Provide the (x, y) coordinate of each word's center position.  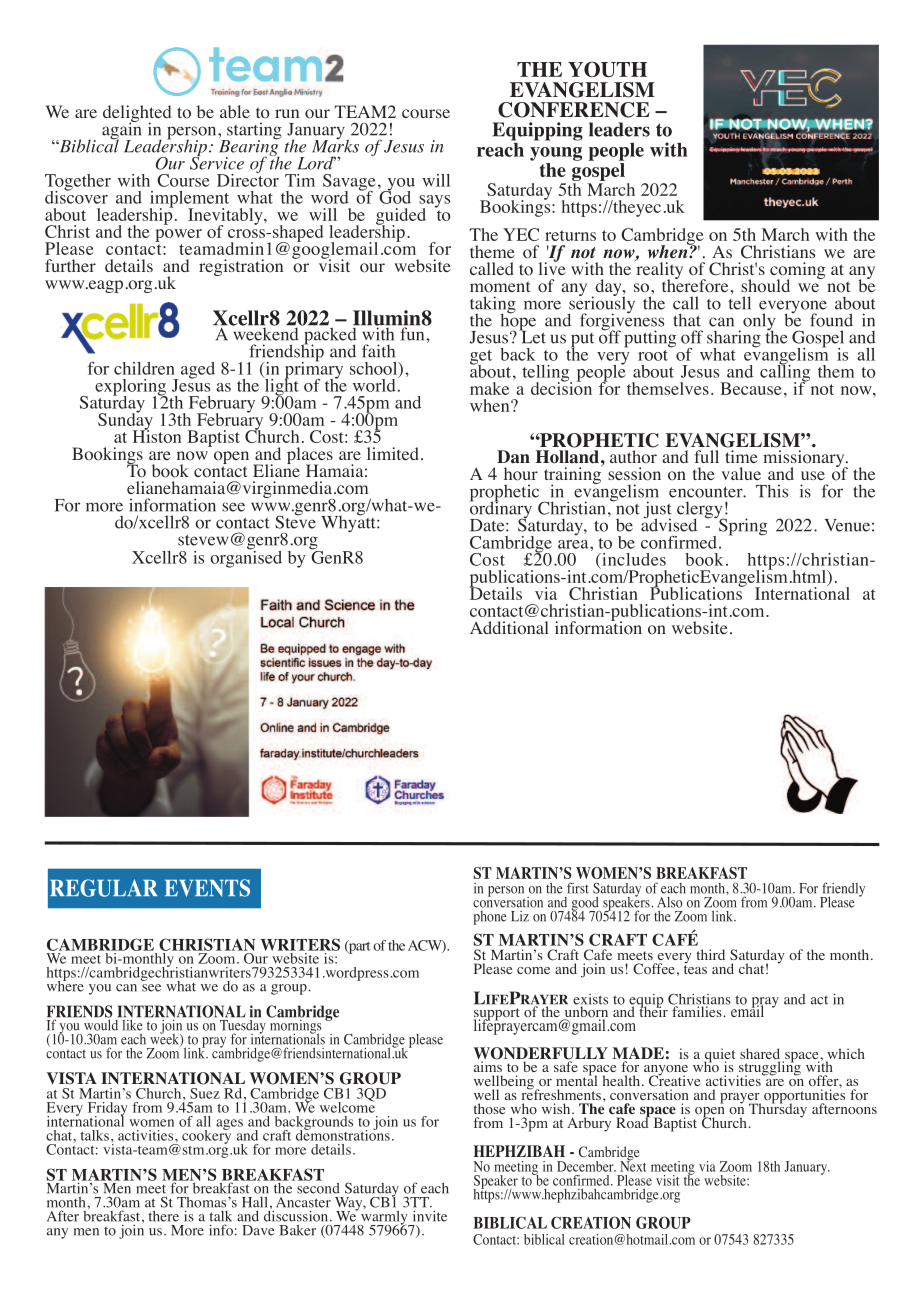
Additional (509, 628)
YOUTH (607, 69)
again (121, 131)
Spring (742, 526)
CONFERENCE (574, 110)
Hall (255, 1202)
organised (246, 558)
